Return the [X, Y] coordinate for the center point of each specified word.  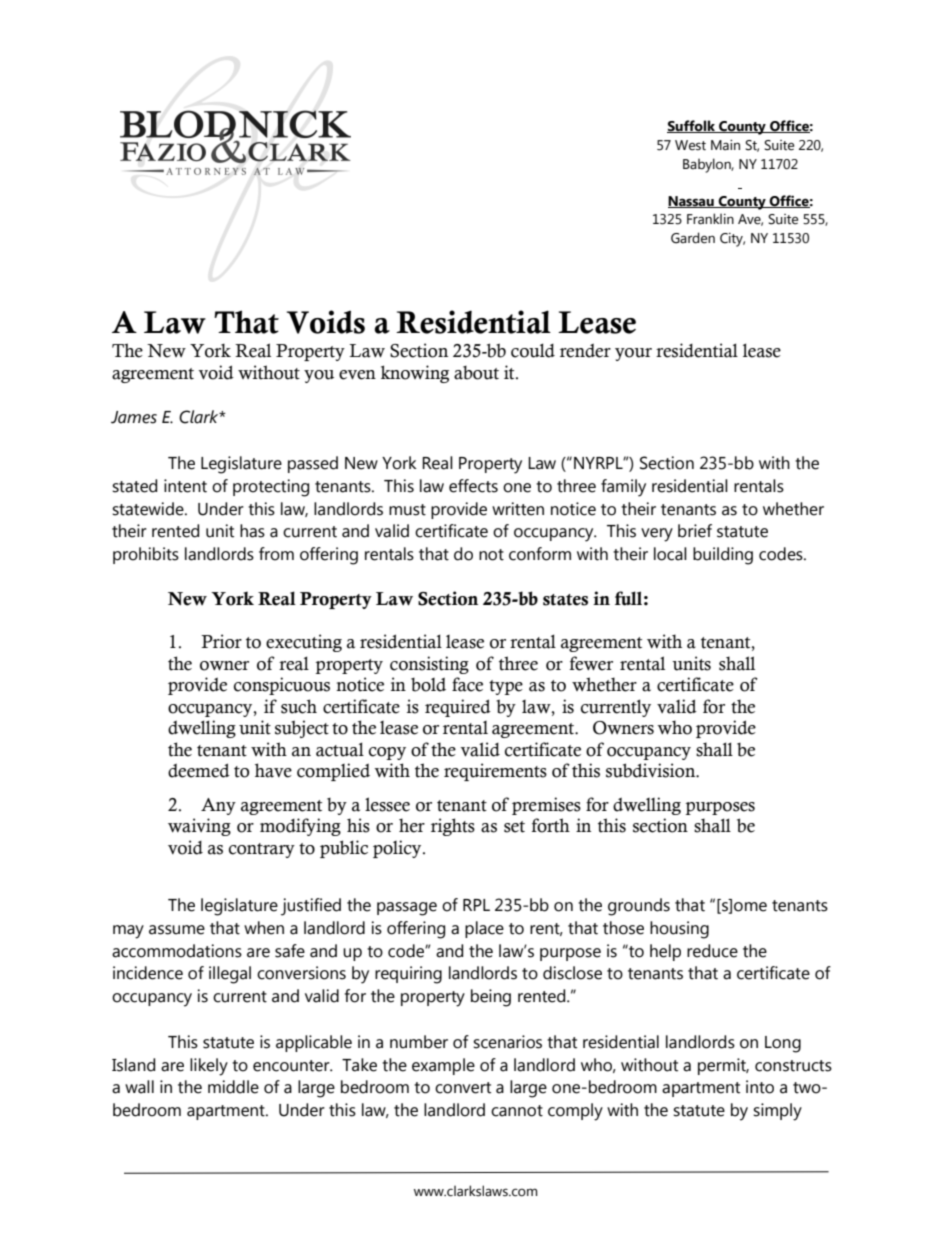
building [723, 556]
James [134, 417]
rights [453, 827]
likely [209, 1067]
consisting [429, 665]
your [633, 354]
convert [463, 1088]
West [690, 145]
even [357, 375]
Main [725, 145]
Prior [221, 641]
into [760, 1087]
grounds [639, 907]
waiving [199, 827]
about [476, 373]
